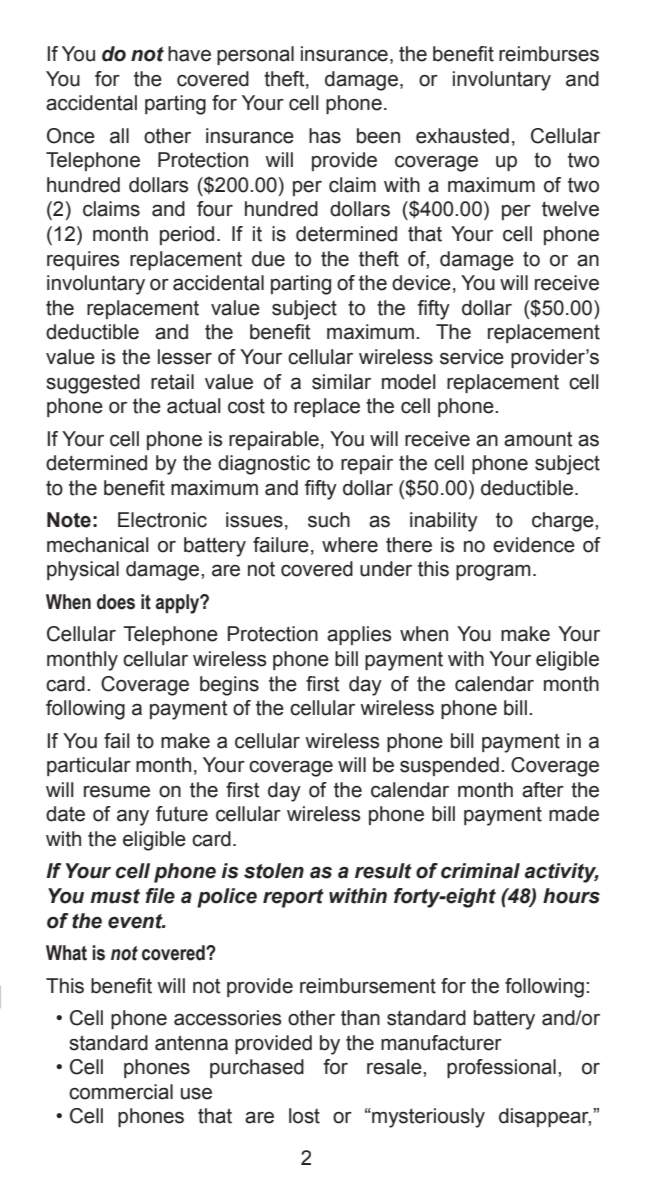 This page has height=1199, width=646. I want to click on begins, so click(229, 686).
